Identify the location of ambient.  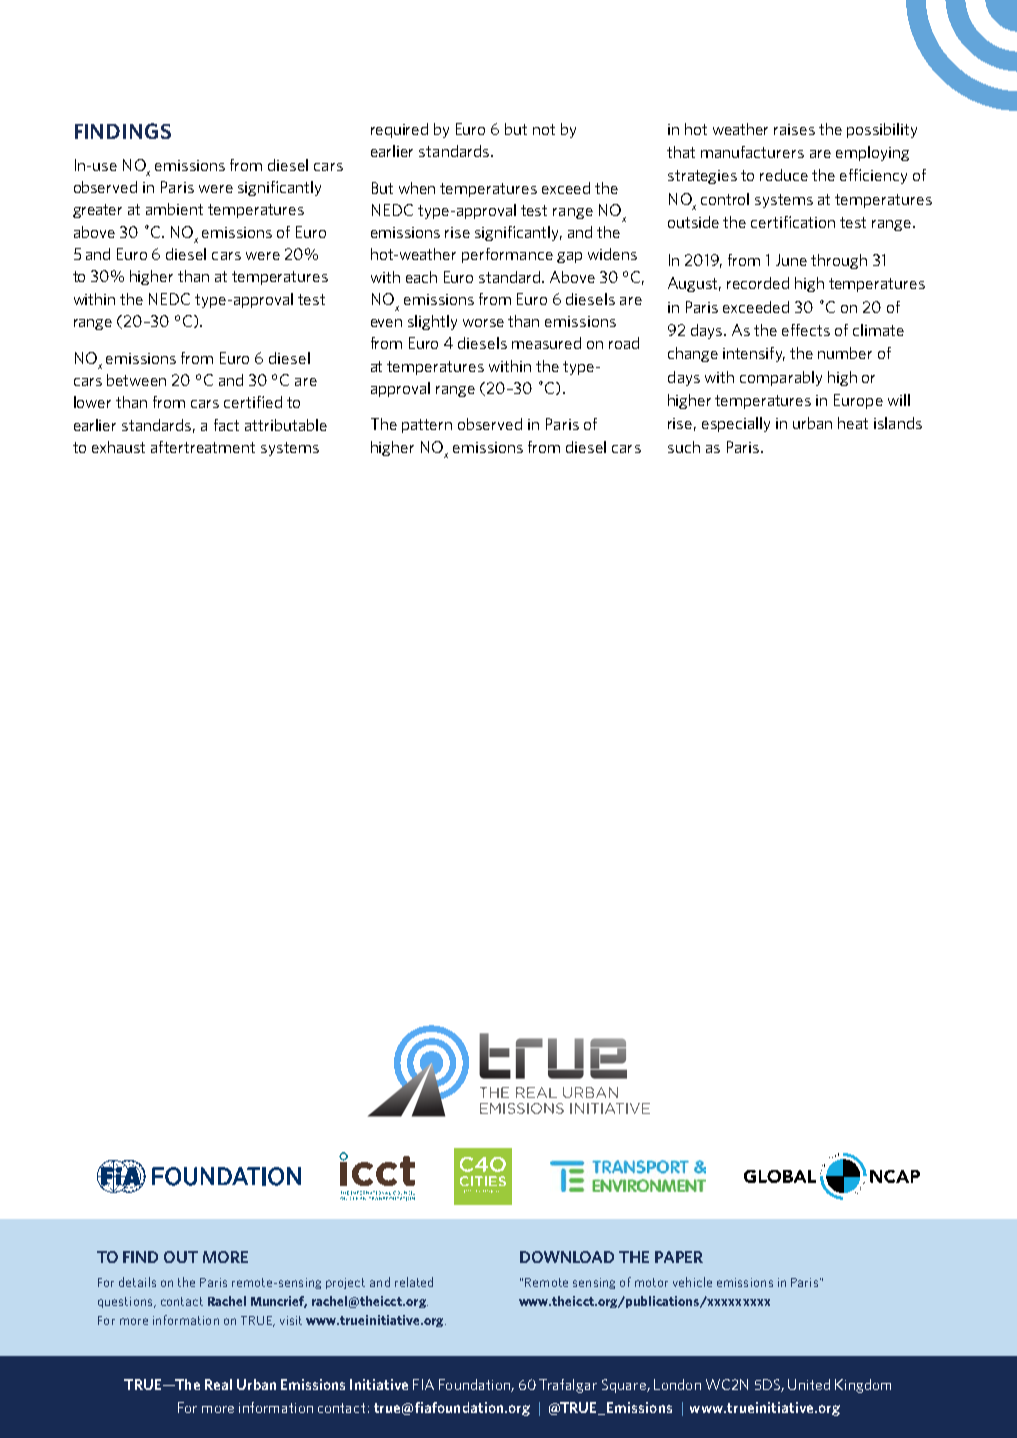
(174, 209).
